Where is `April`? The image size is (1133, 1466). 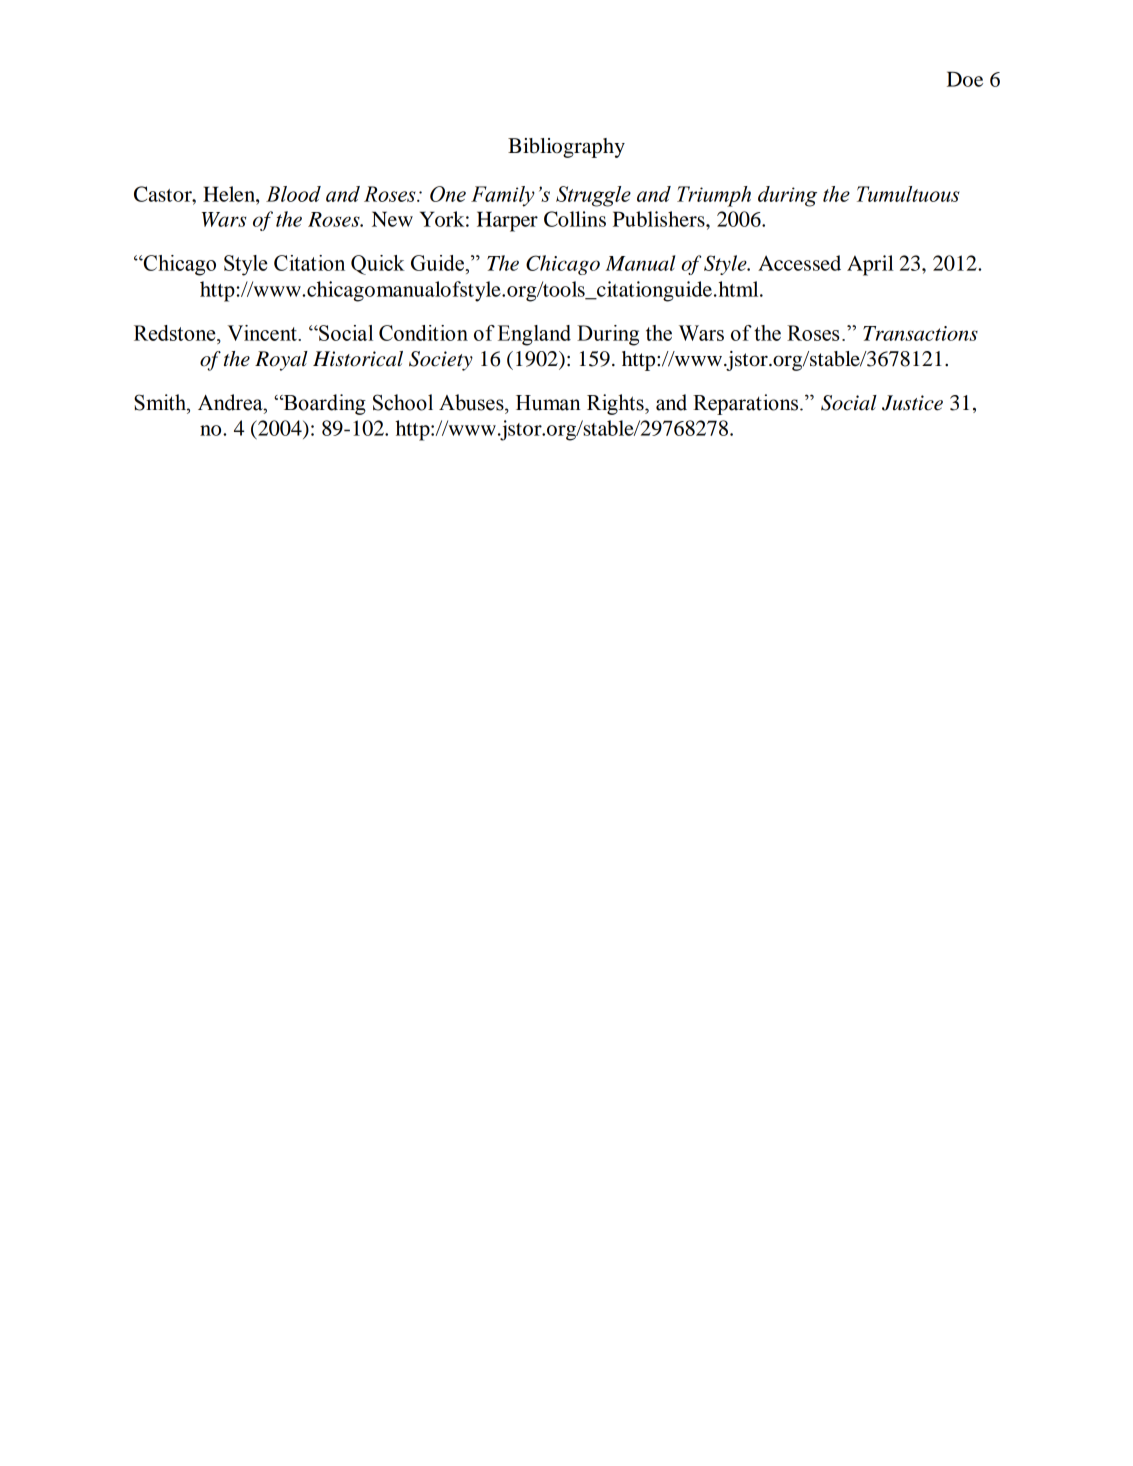 April is located at coordinates (870, 265).
